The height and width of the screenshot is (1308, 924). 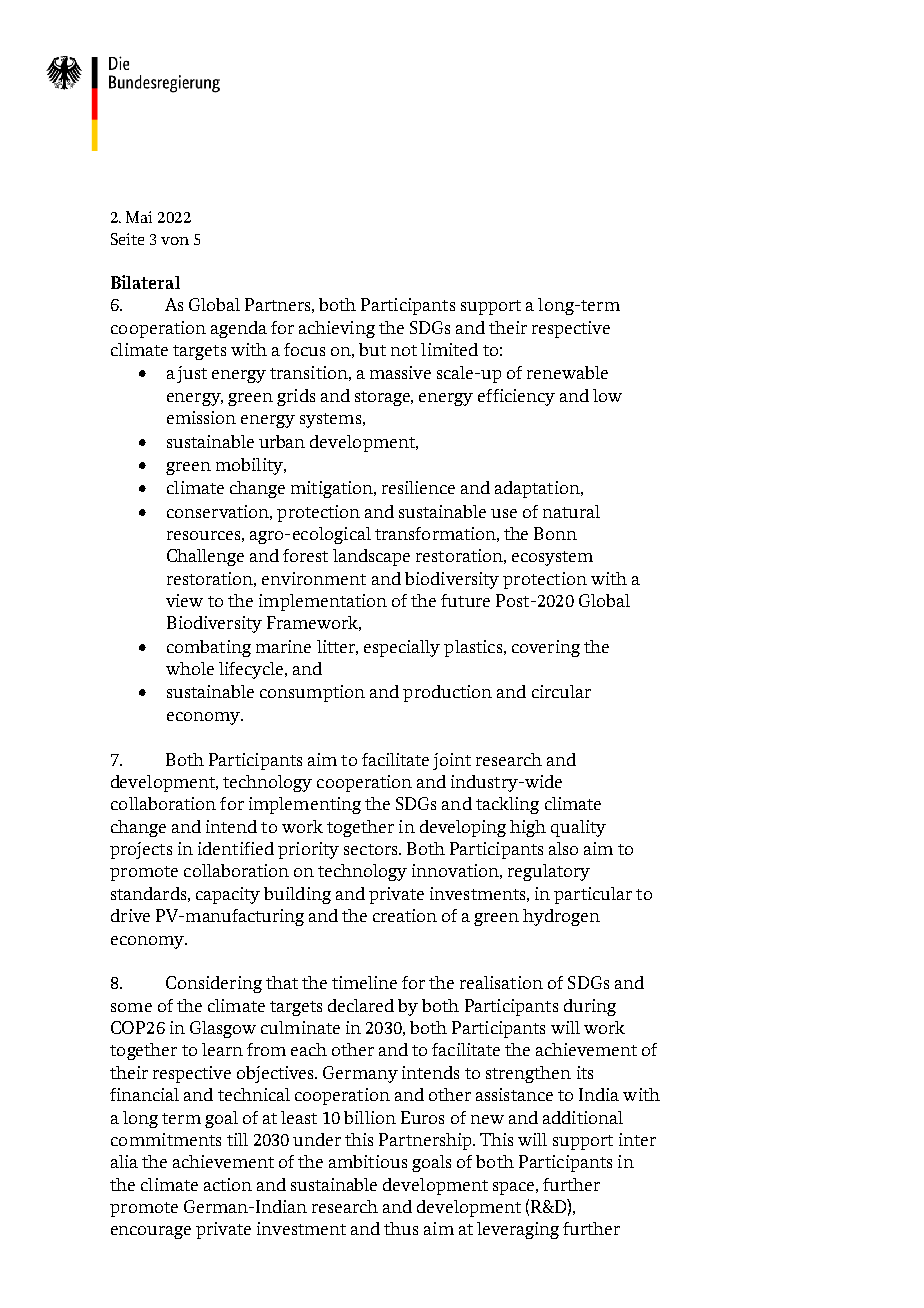 What do you see at coordinates (175, 241) in the screenshot?
I see `von` at bounding box center [175, 241].
